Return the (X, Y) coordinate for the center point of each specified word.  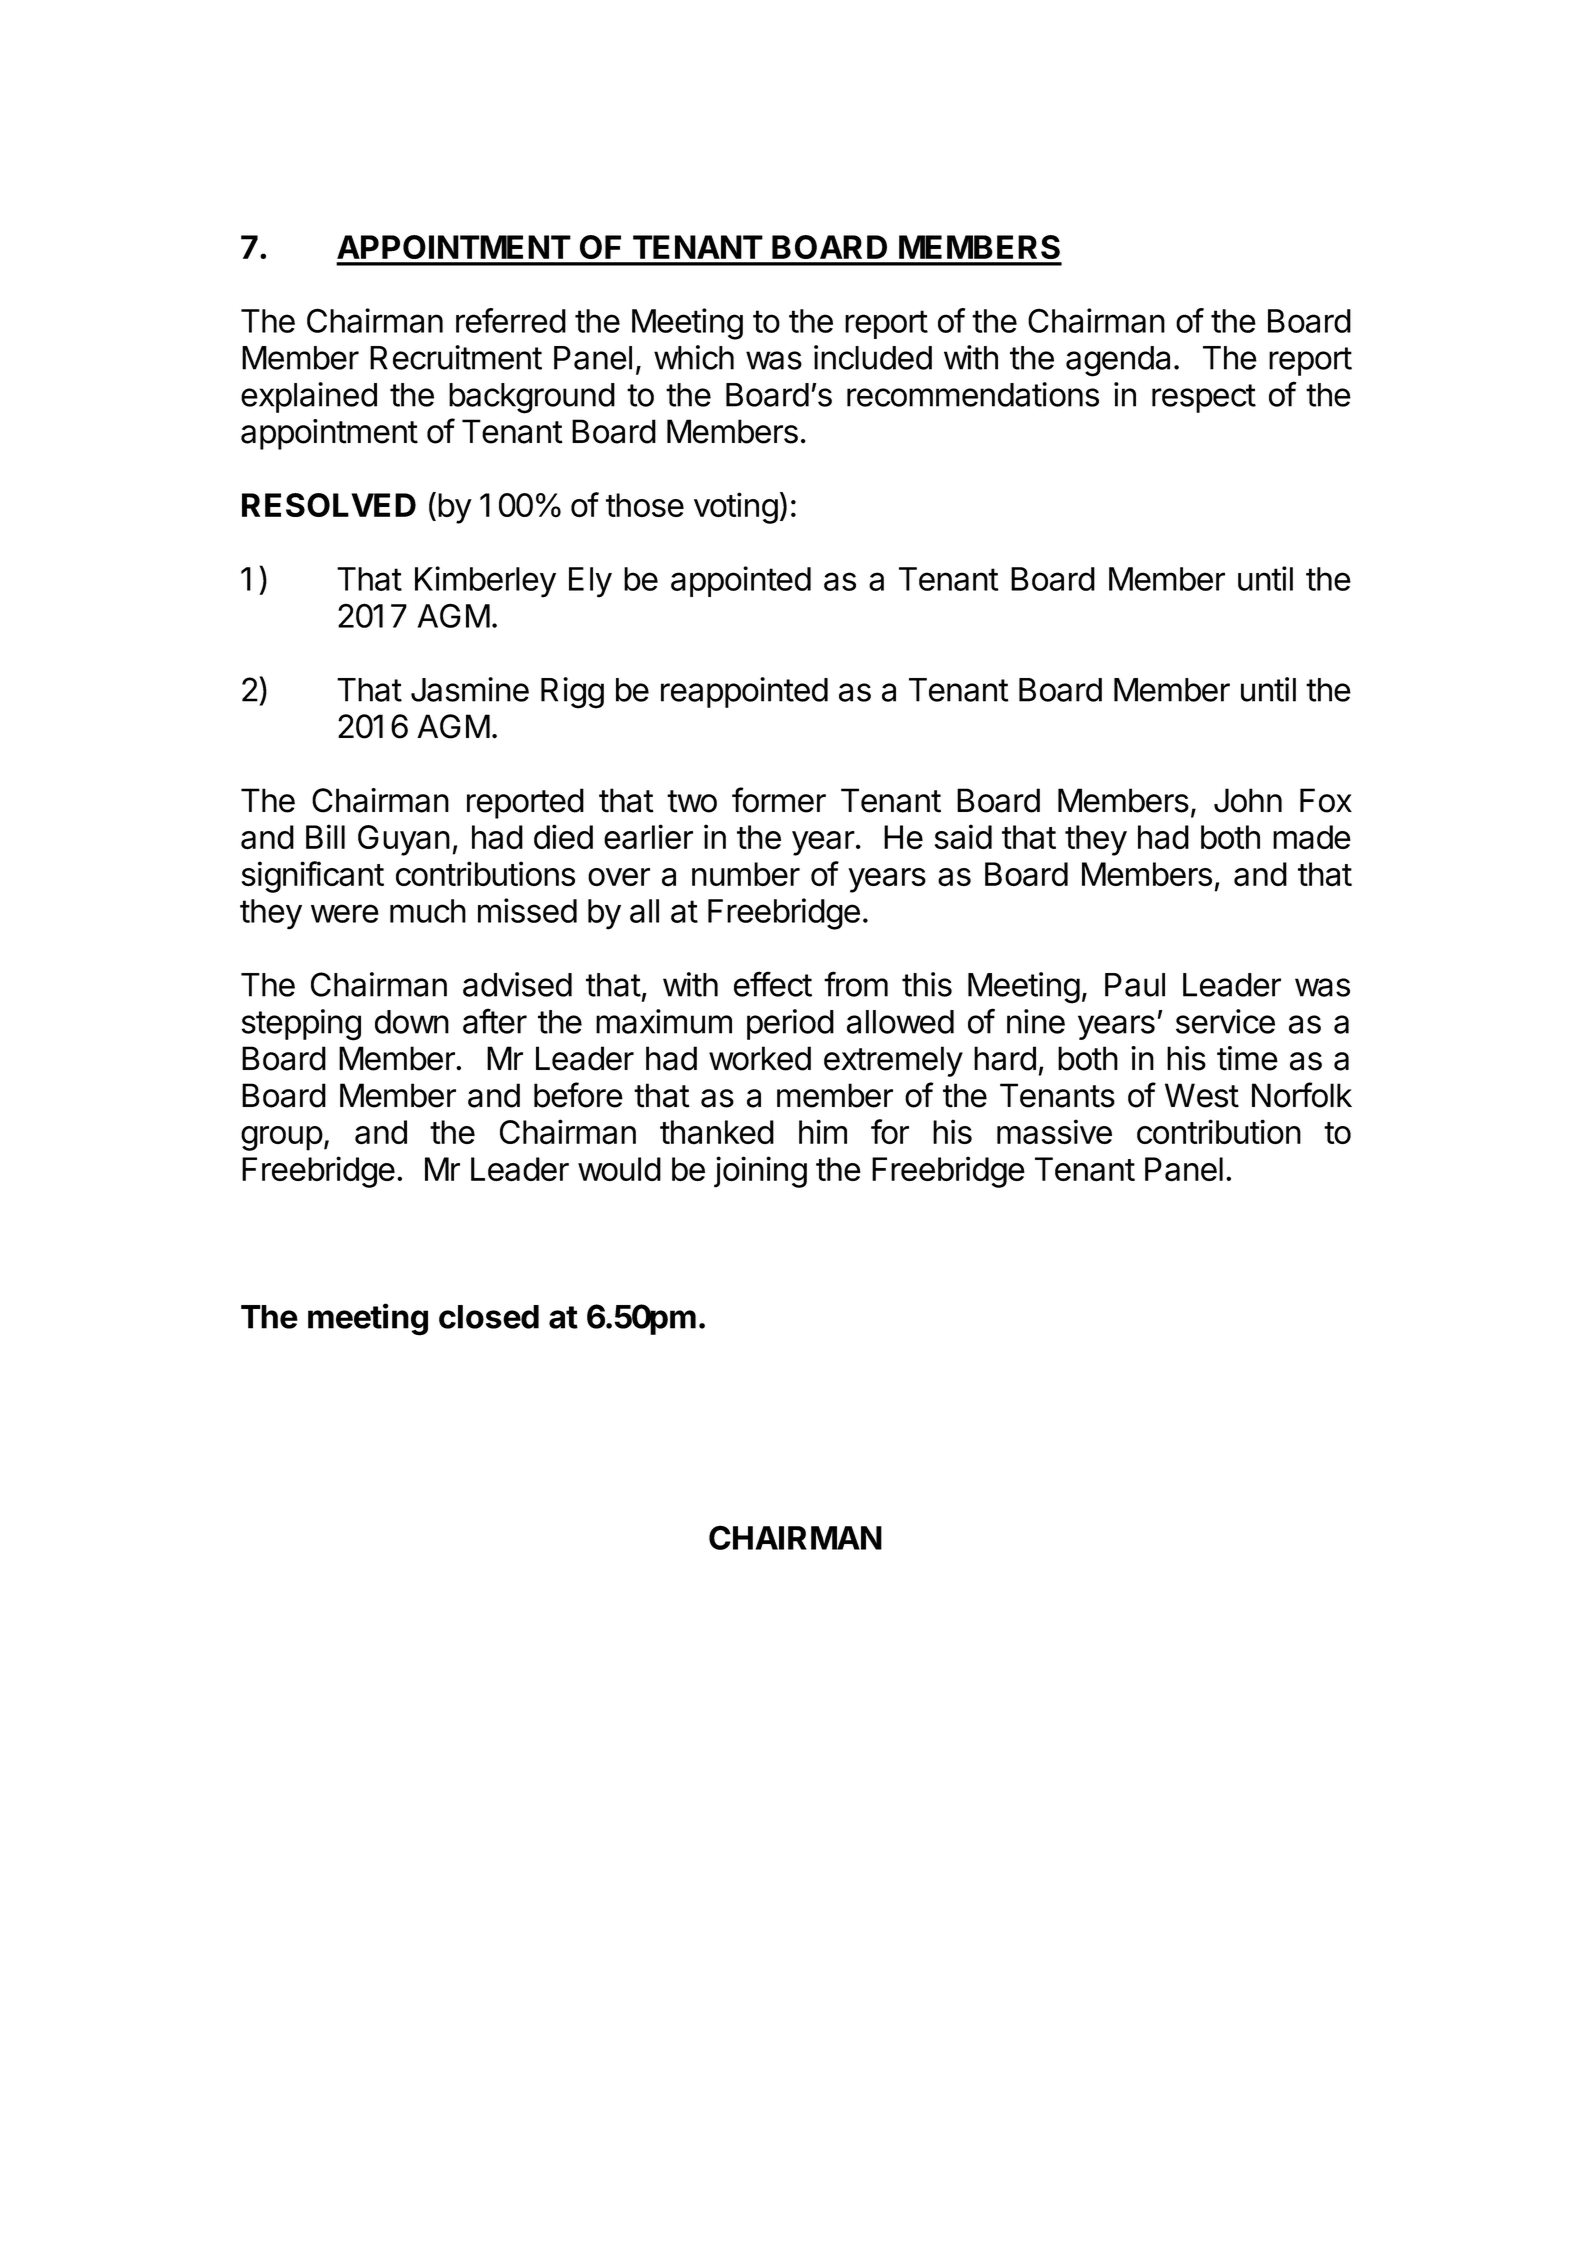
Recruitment (456, 357)
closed (489, 1317)
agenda (1118, 361)
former (779, 800)
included (873, 357)
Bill (325, 836)
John (1248, 800)
